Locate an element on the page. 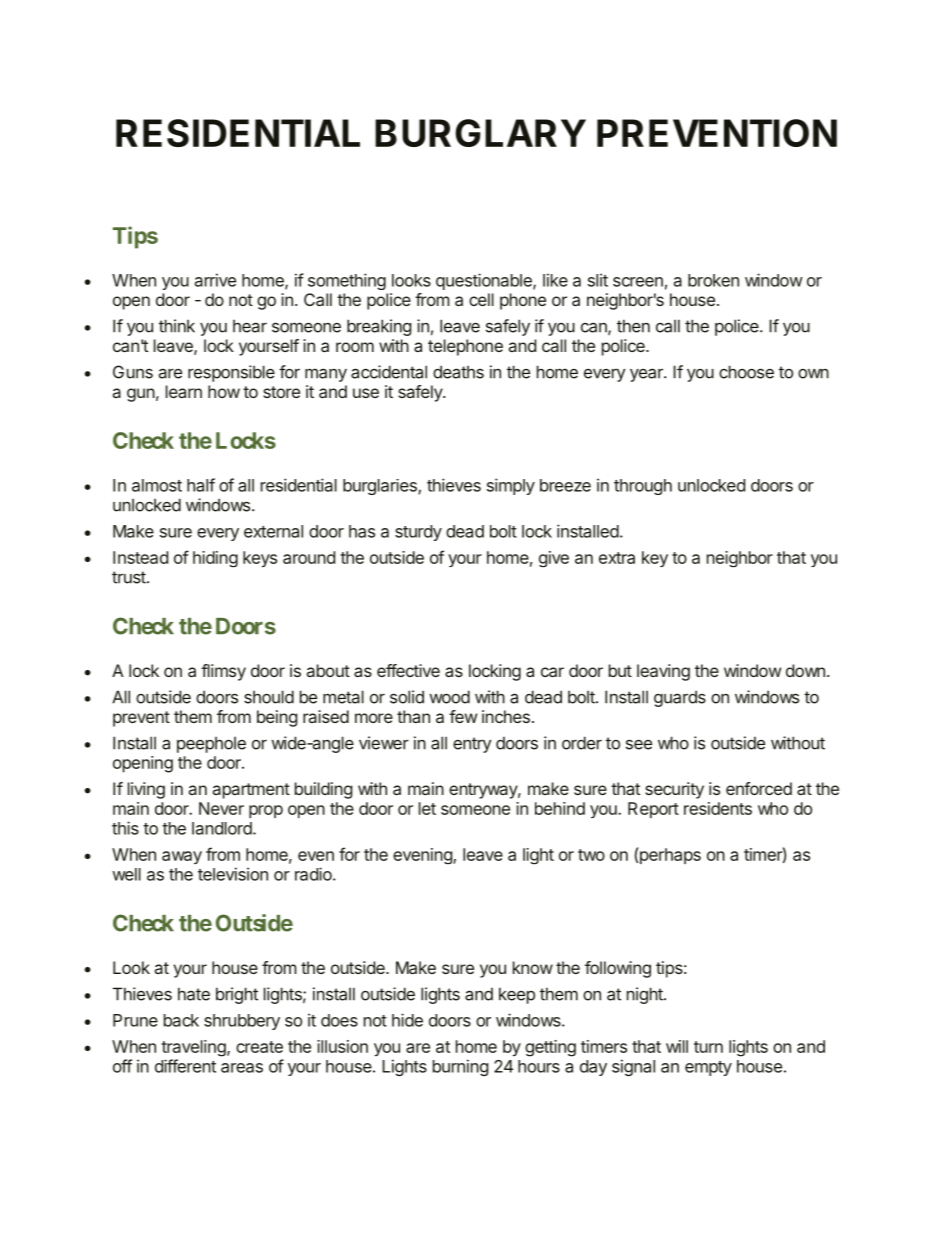 The height and width of the document is (1233, 952). hiding is located at coordinates (215, 559).
